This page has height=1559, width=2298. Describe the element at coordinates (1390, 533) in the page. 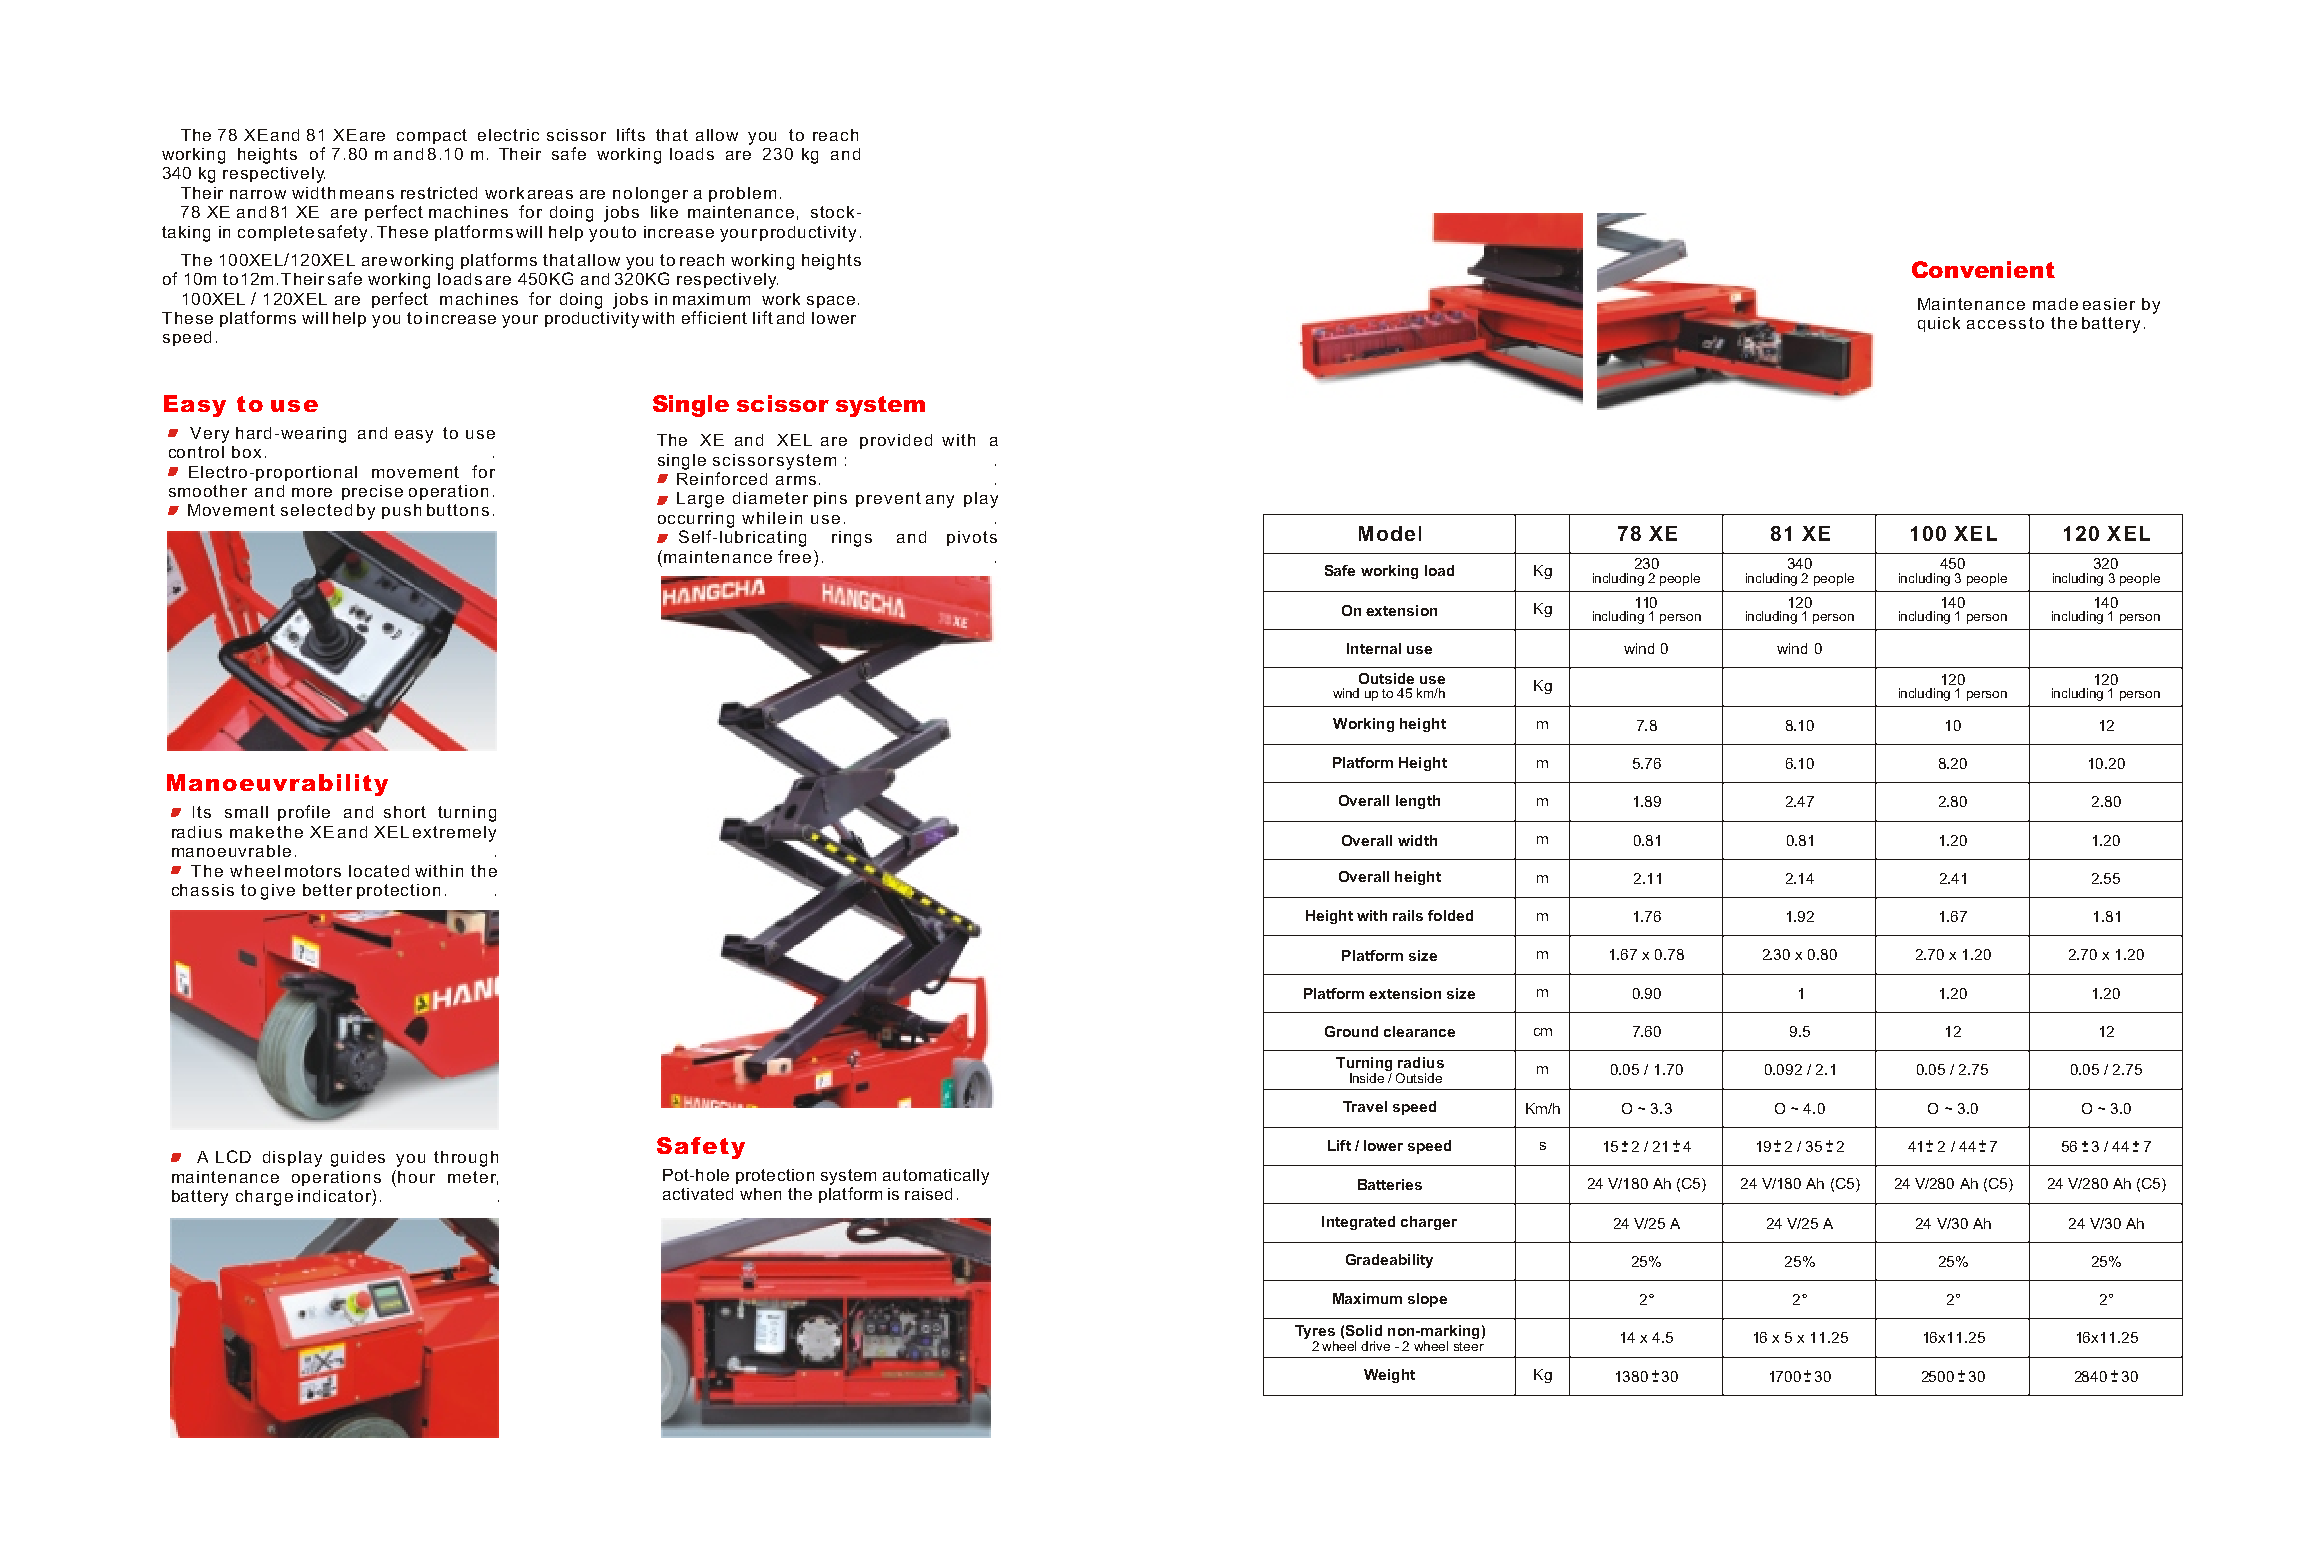

I see `Model` at that location.
